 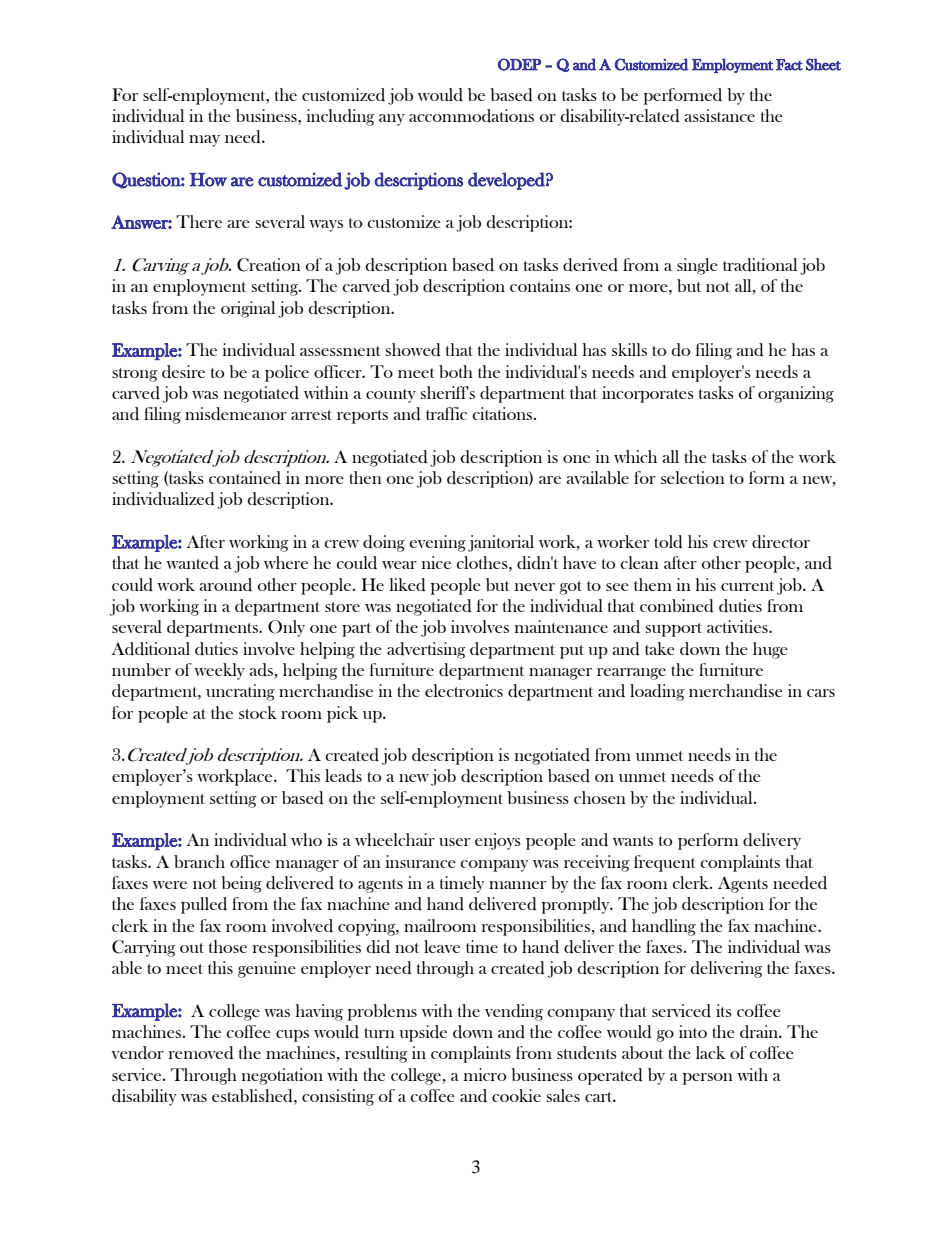 What do you see at coordinates (201, 1053) in the document?
I see `removed` at bounding box center [201, 1053].
